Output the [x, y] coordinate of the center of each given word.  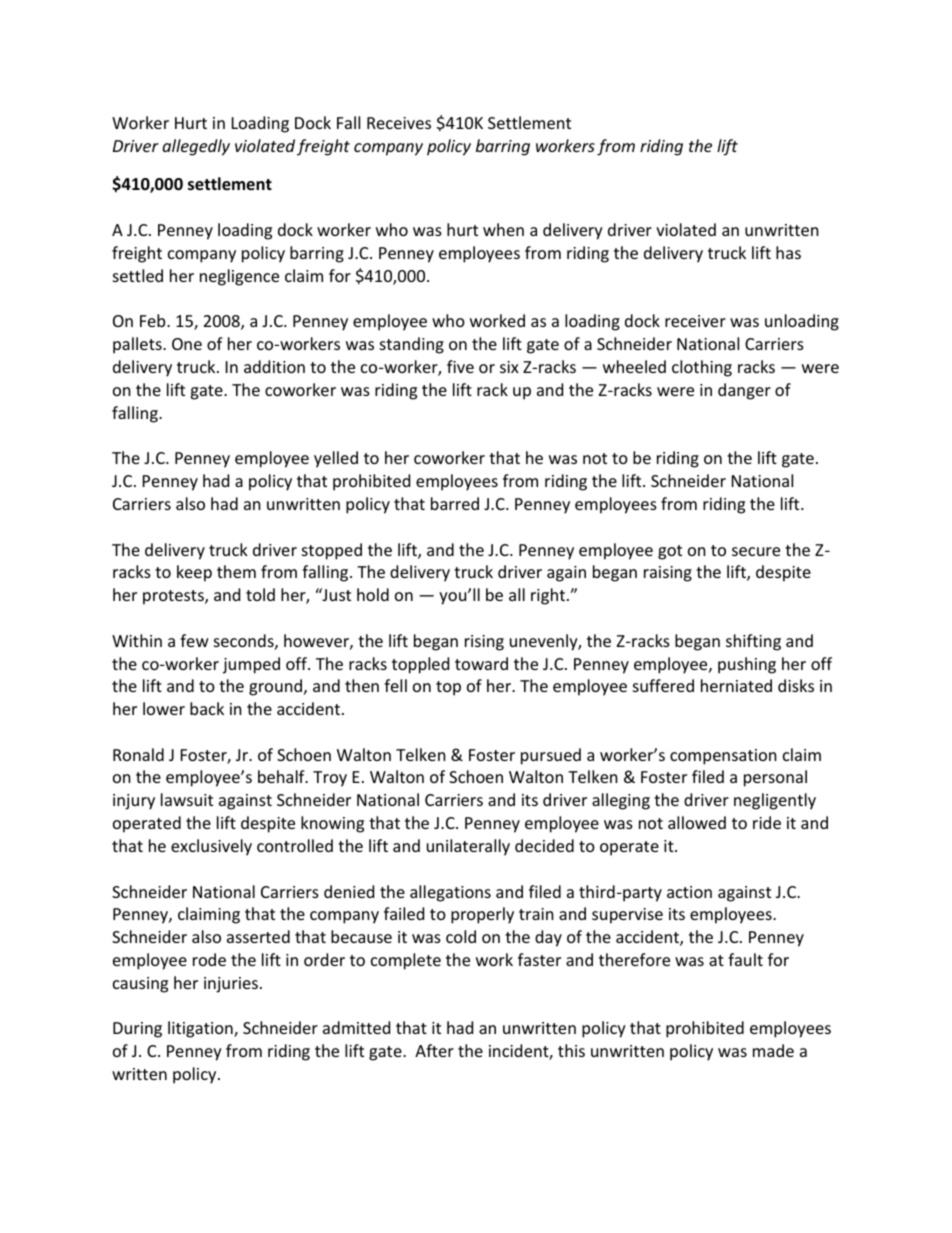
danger [744, 391]
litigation [201, 1029]
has [788, 252]
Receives [399, 123]
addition [274, 366]
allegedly [196, 147]
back [207, 708]
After [434, 1050]
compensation [723, 757]
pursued [551, 756]
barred [455, 503]
